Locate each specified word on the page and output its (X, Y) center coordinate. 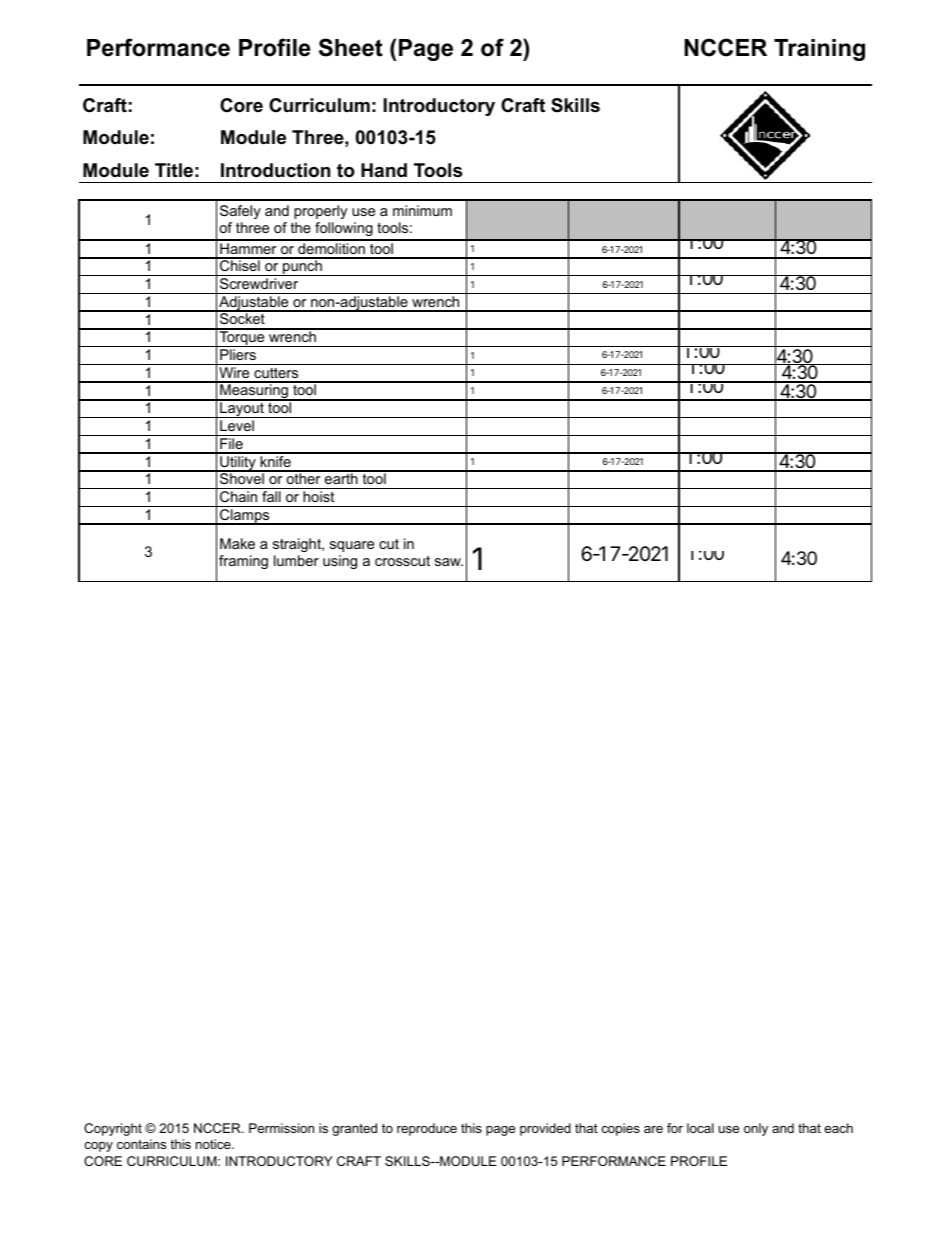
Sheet (351, 47)
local (700, 1128)
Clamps (245, 517)
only (756, 1129)
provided (545, 1129)
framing (243, 562)
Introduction (275, 170)
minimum (422, 210)
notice (214, 1144)
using (340, 562)
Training (819, 50)
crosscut (402, 561)
